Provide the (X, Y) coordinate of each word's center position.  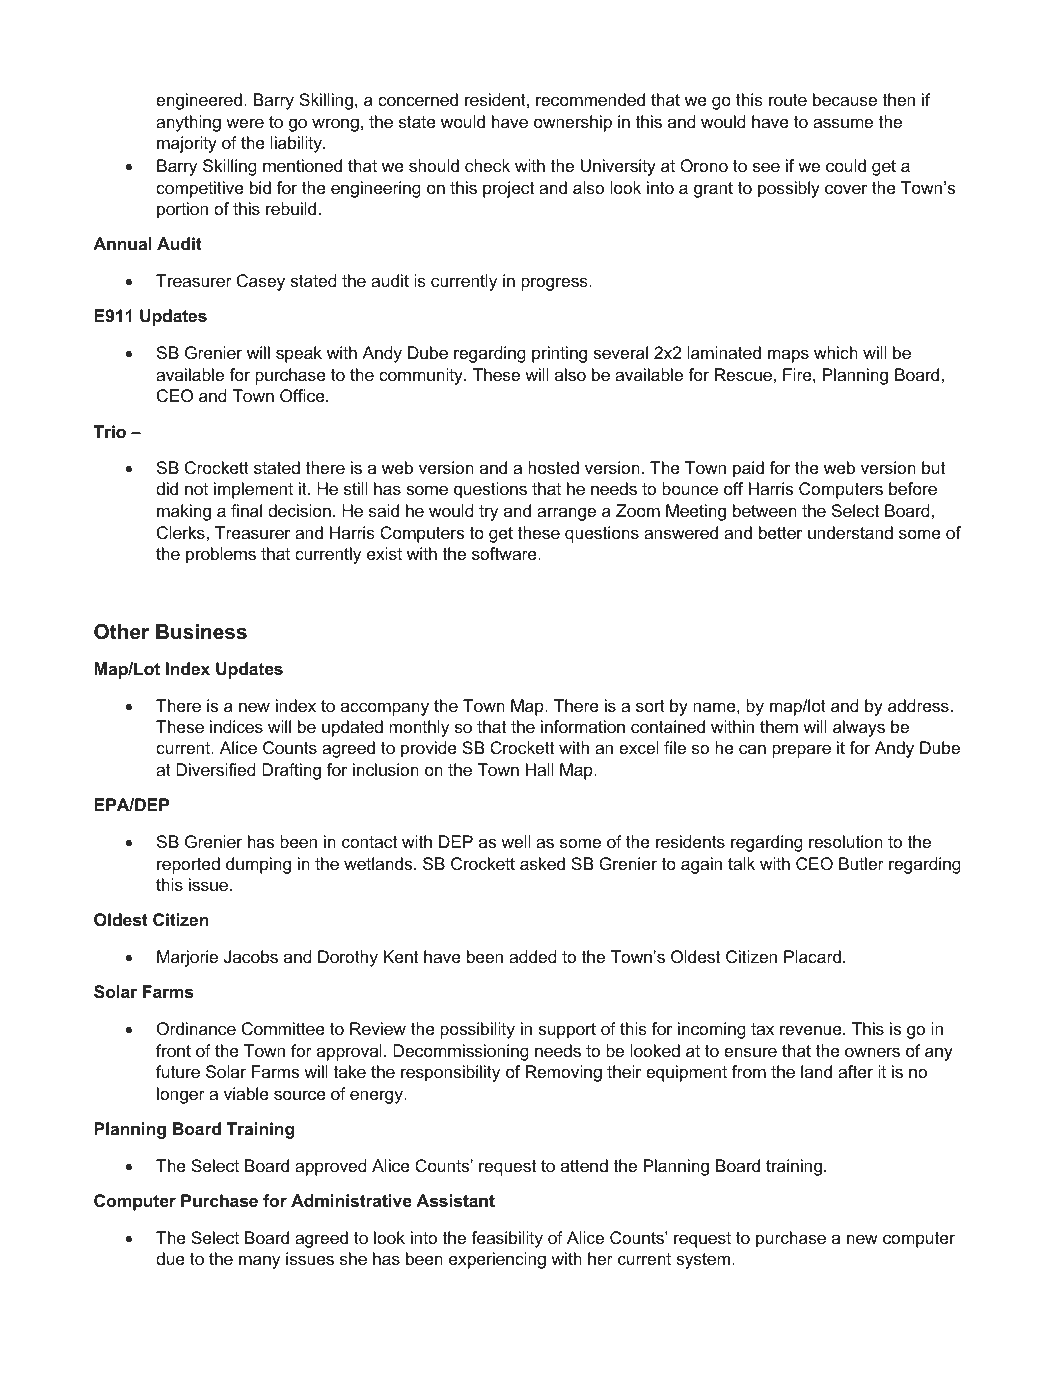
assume (843, 123)
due (170, 1258)
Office (303, 395)
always (859, 728)
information (583, 726)
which (836, 352)
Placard (812, 956)
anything (188, 123)
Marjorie (187, 958)
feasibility (507, 1239)
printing (559, 354)
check (487, 165)
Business (201, 632)
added (533, 956)
